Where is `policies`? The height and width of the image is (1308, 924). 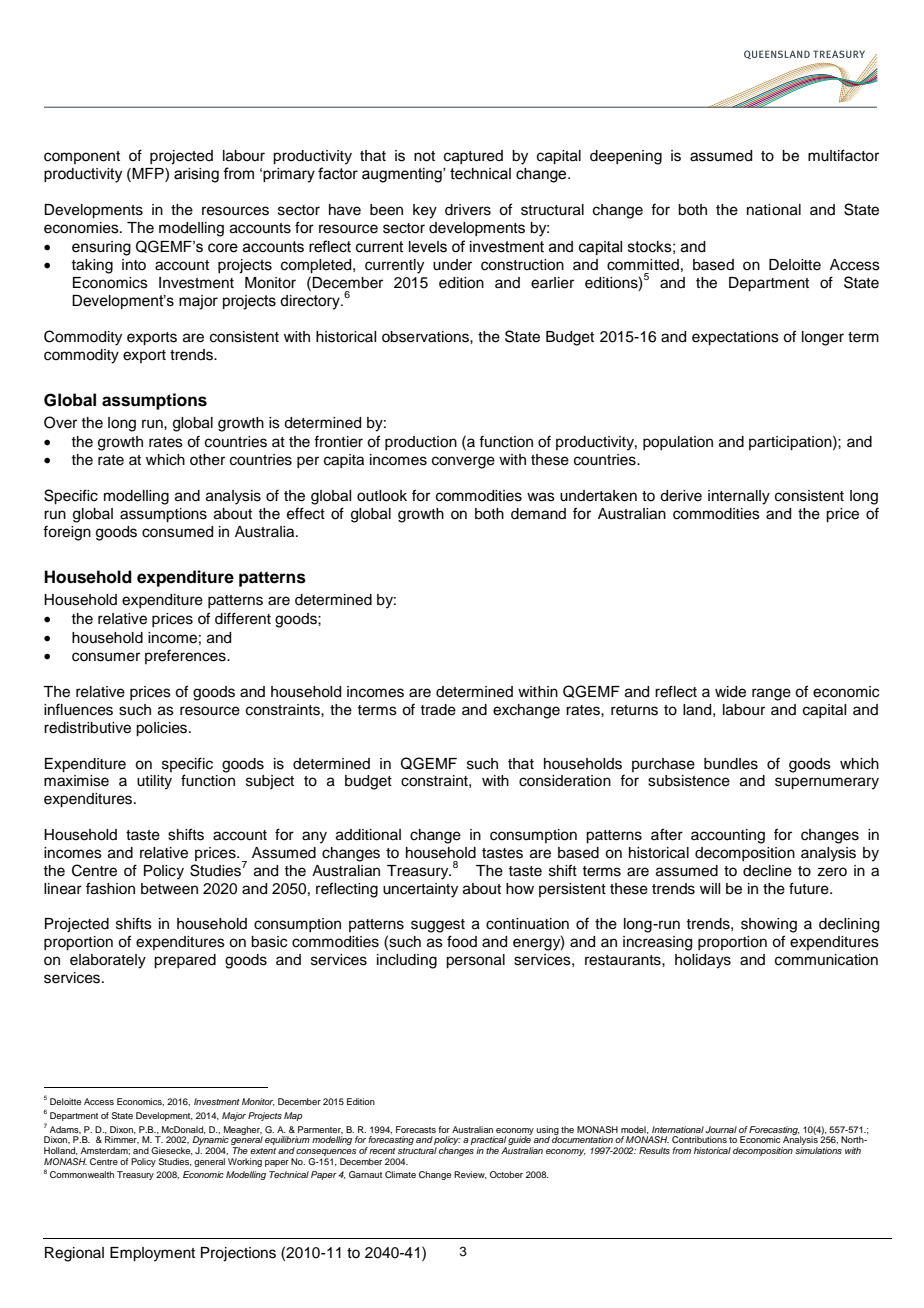
policies is located at coordinates (163, 729).
